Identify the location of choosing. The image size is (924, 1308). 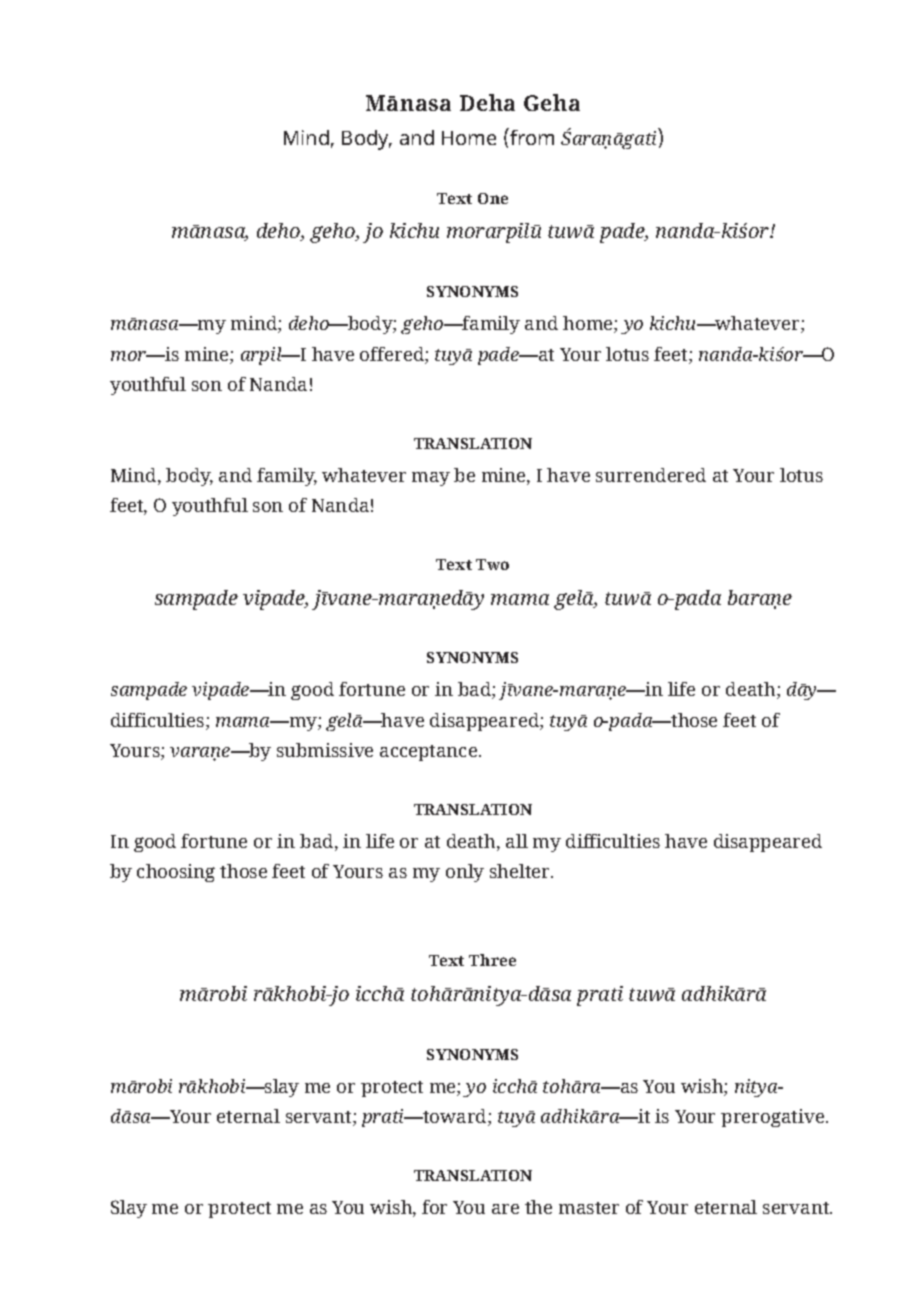
(176, 873).
